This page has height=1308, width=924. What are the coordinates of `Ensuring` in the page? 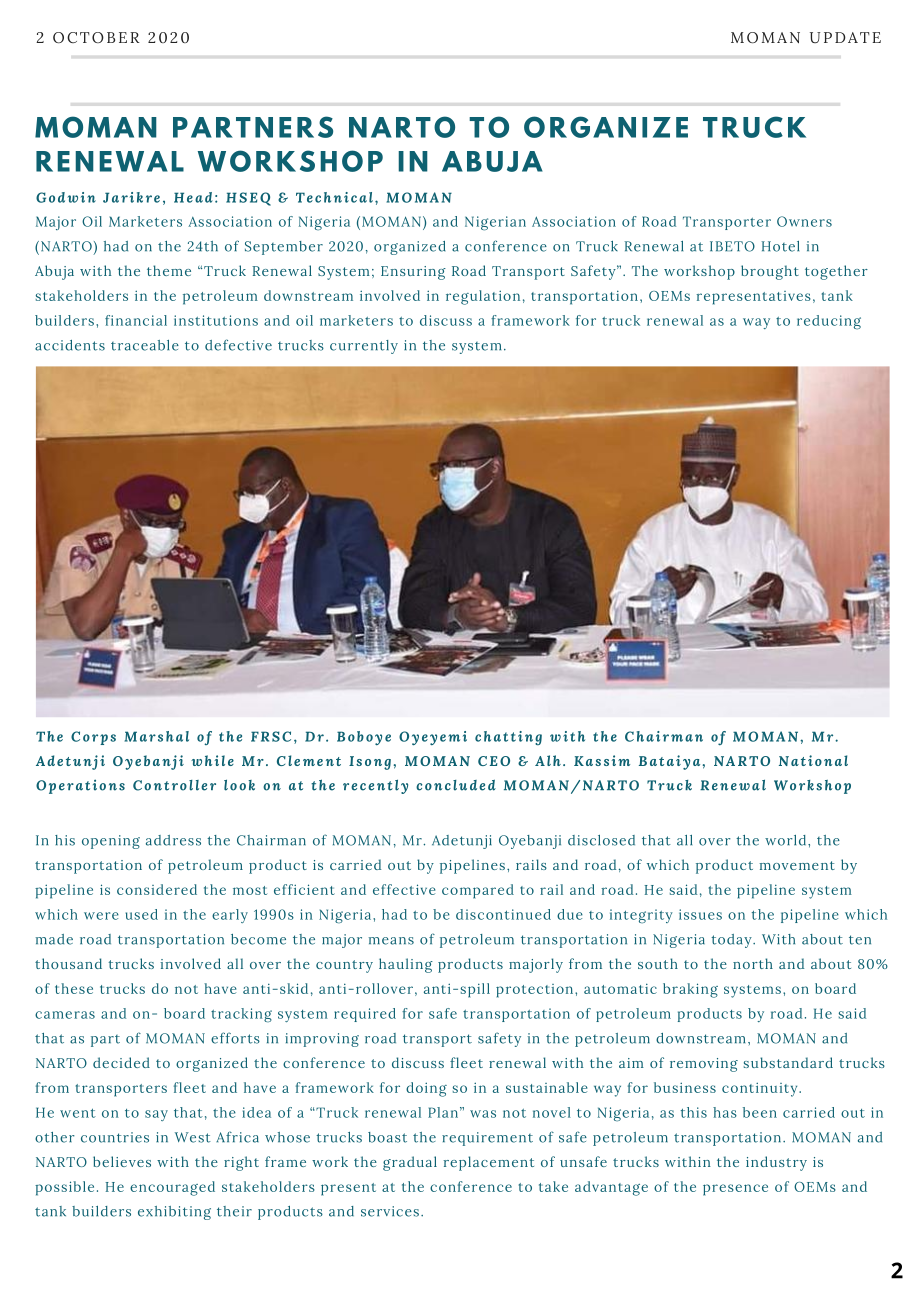 It's located at (413, 273).
